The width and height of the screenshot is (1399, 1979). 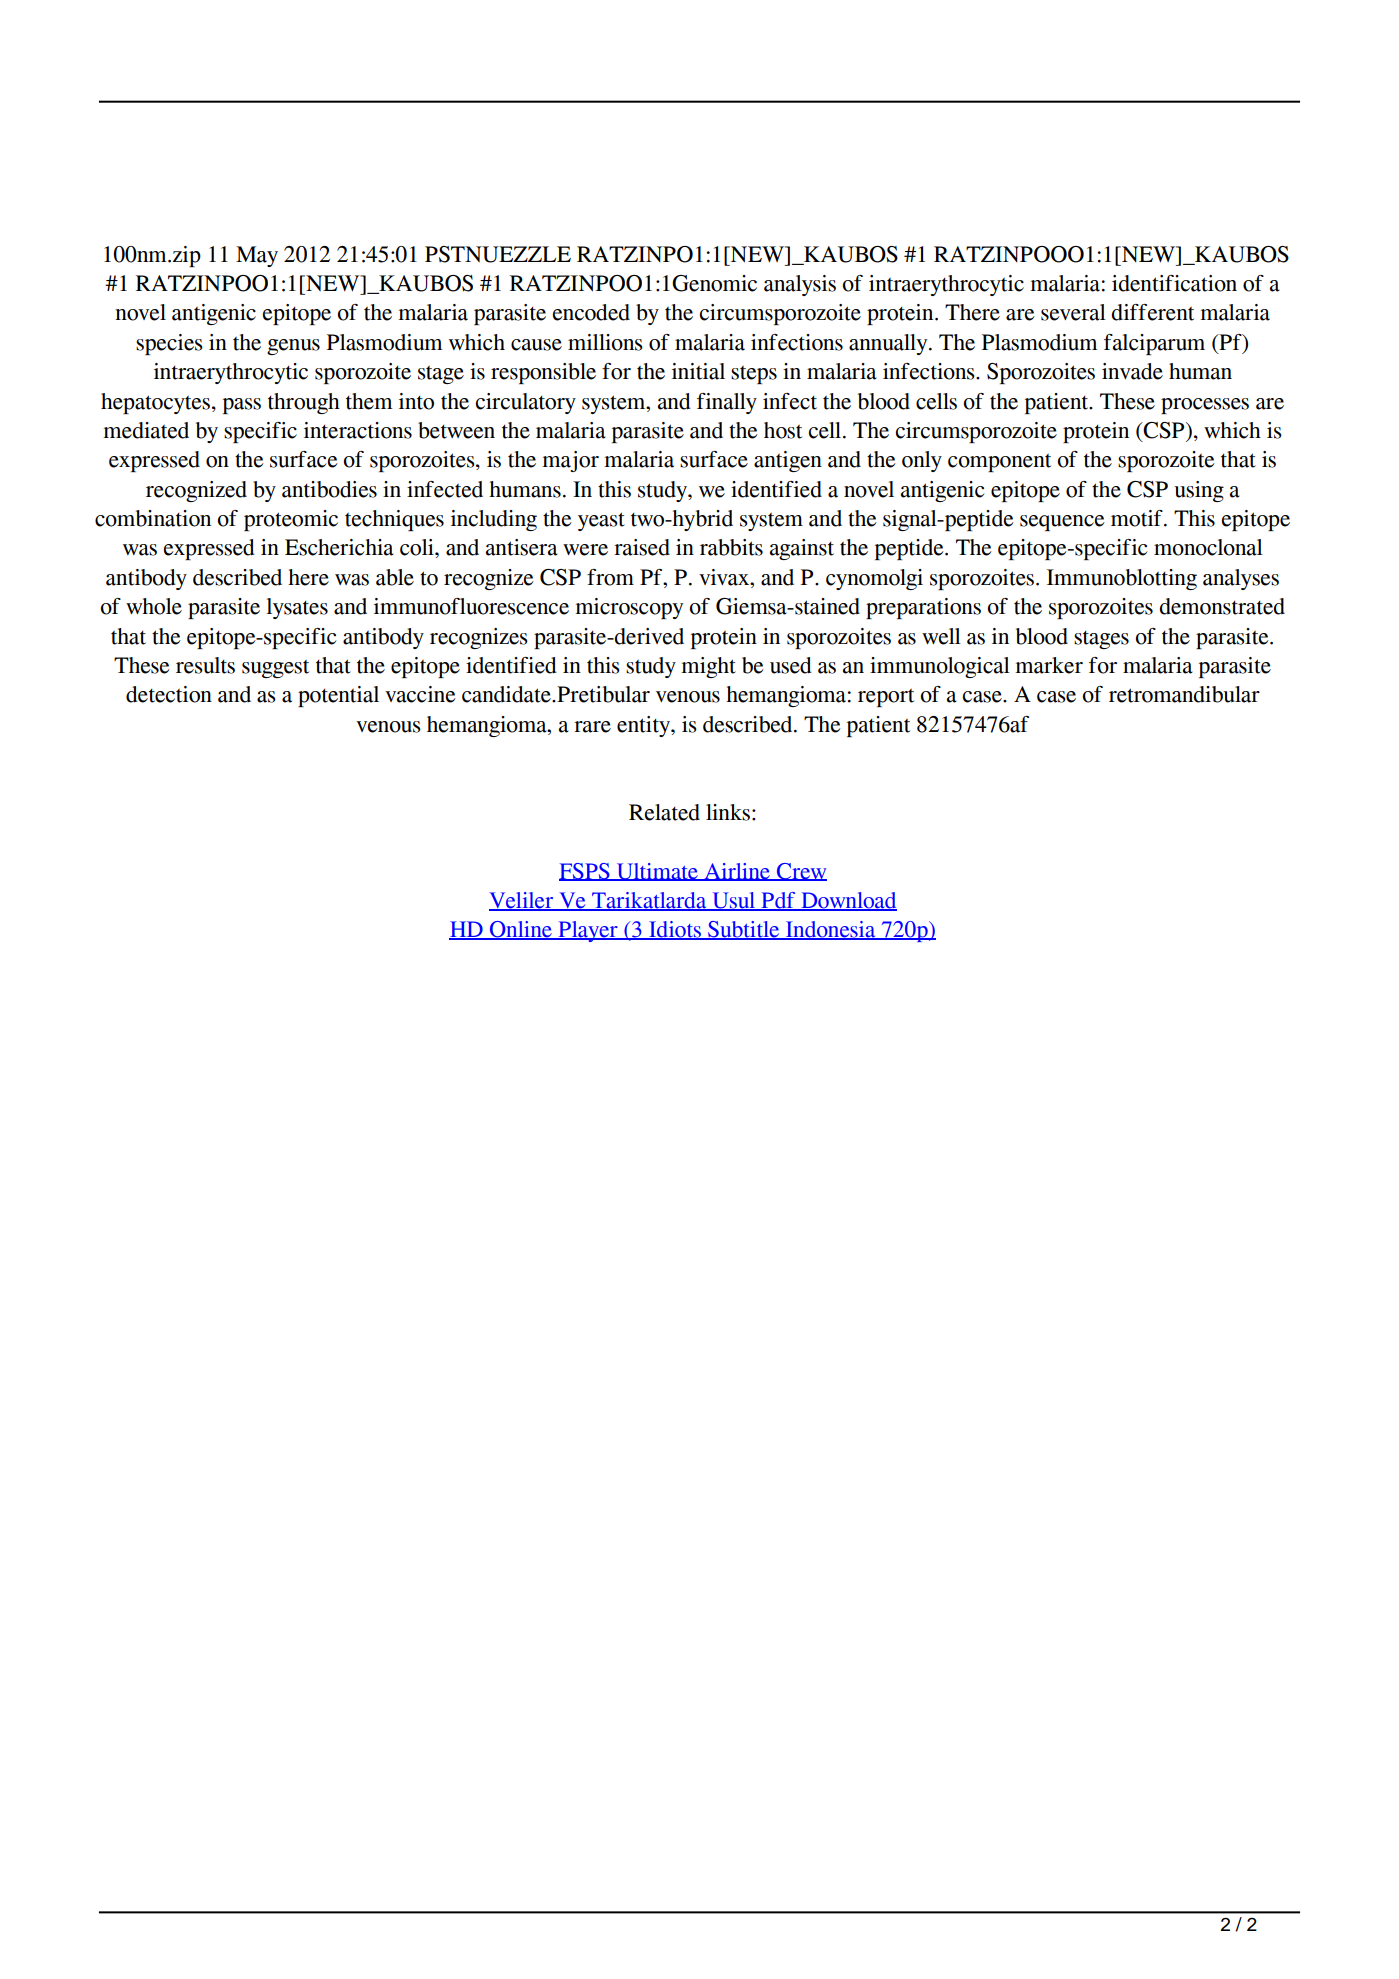 What do you see at coordinates (800, 285) in the screenshot?
I see `analysis` at bounding box center [800, 285].
